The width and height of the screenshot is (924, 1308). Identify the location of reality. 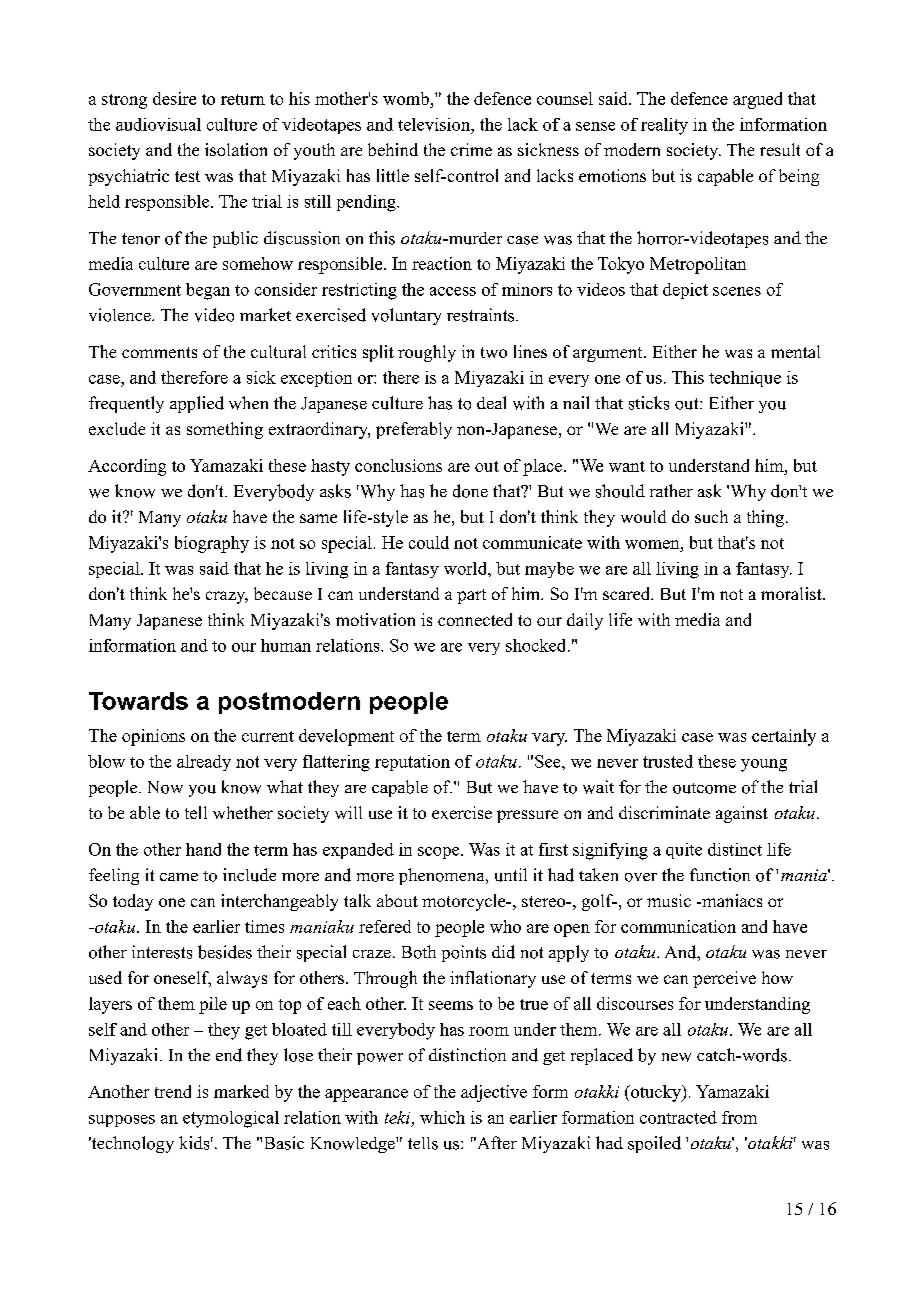
(664, 126).
